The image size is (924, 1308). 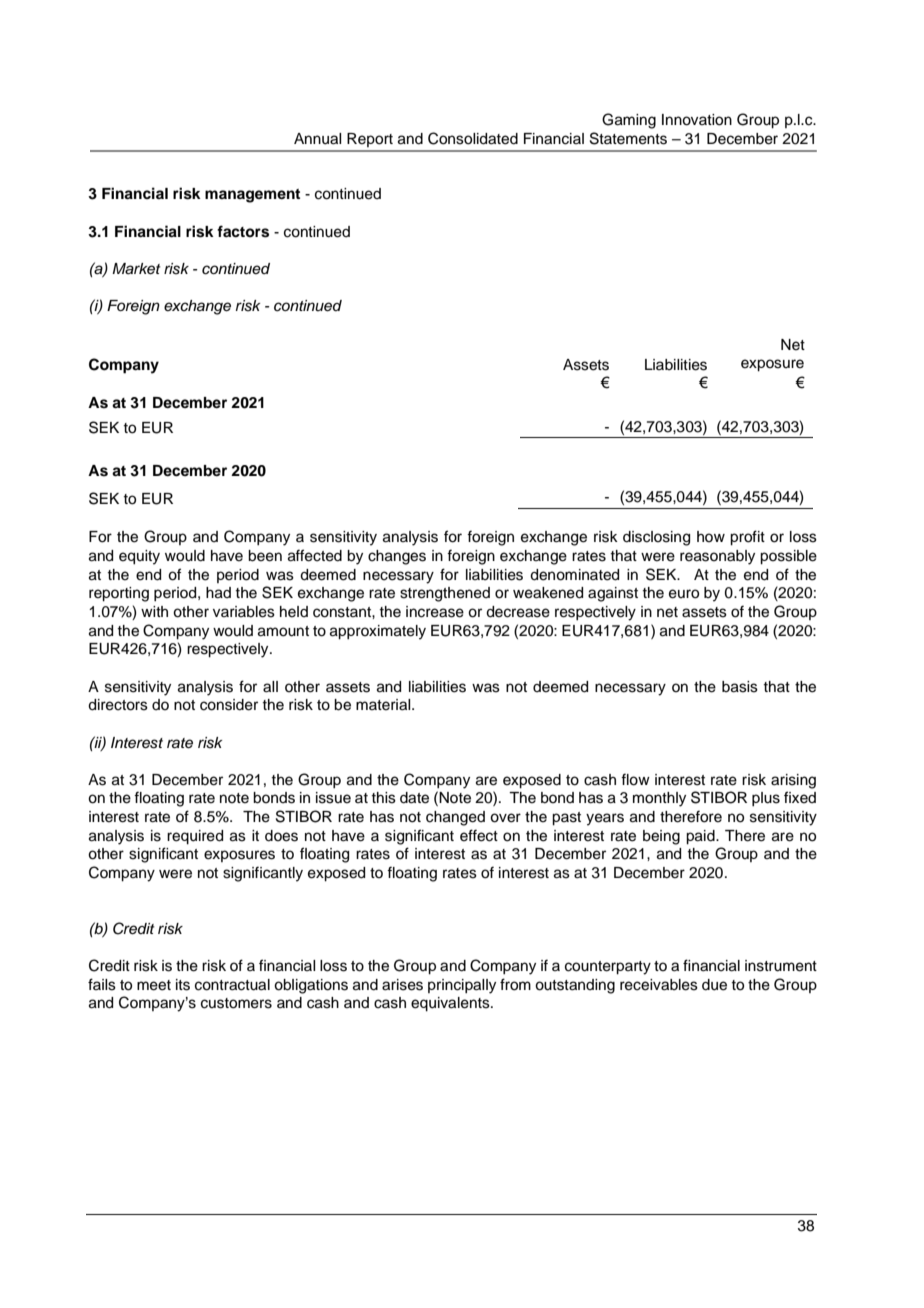 I want to click on its, so click(x=183, y=985).
